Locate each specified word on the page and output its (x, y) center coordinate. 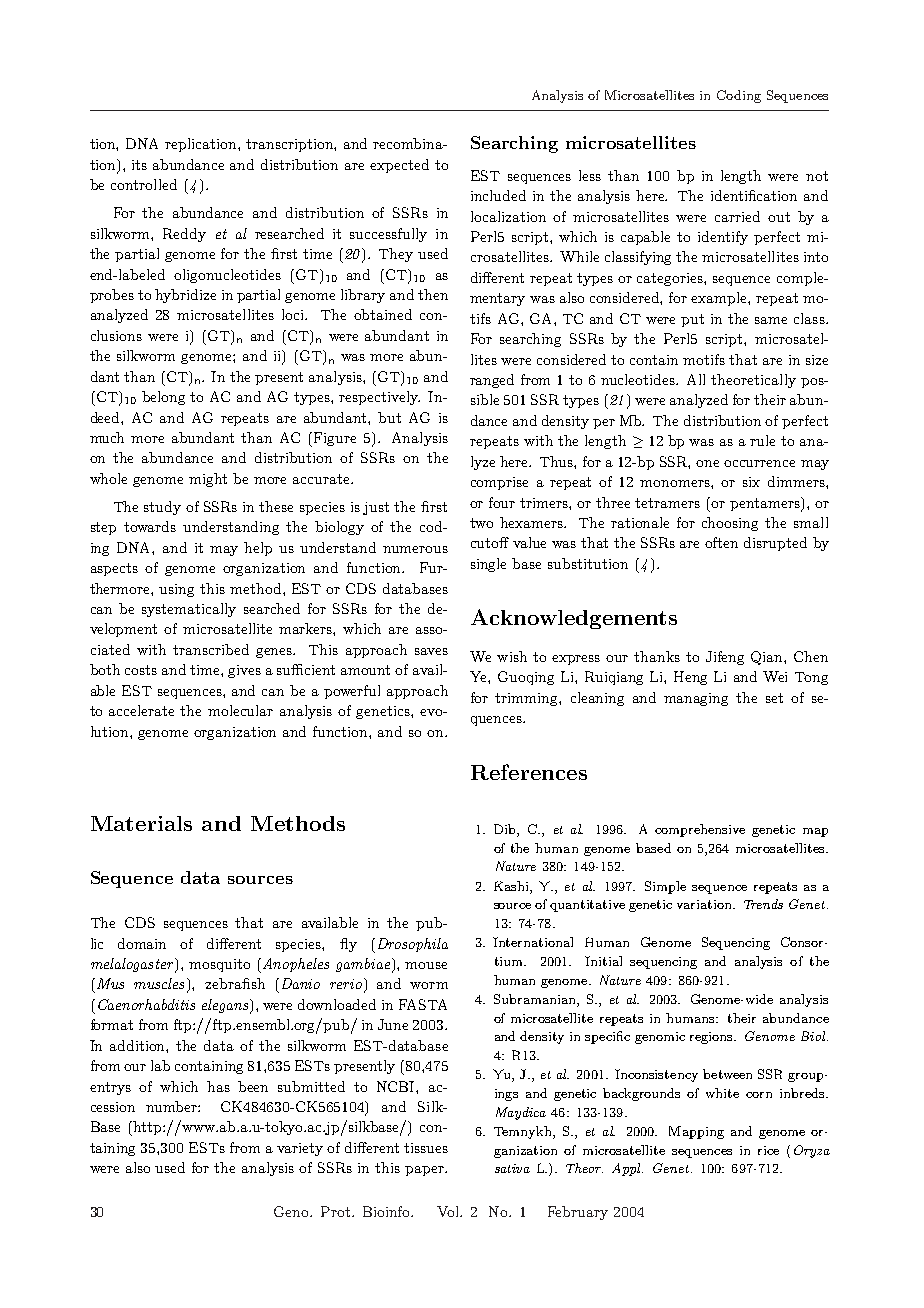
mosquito (219, 965)
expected (399, 166)
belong (163, 398)
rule (762, 440)
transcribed (211, 649)
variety (300, 1149)
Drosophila (413, 945)
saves (431, 651)
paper (425, 1171)
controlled (144, 184)
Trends (763, 904)
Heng (690, 678)
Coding (739, 96)
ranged (492, 381)
